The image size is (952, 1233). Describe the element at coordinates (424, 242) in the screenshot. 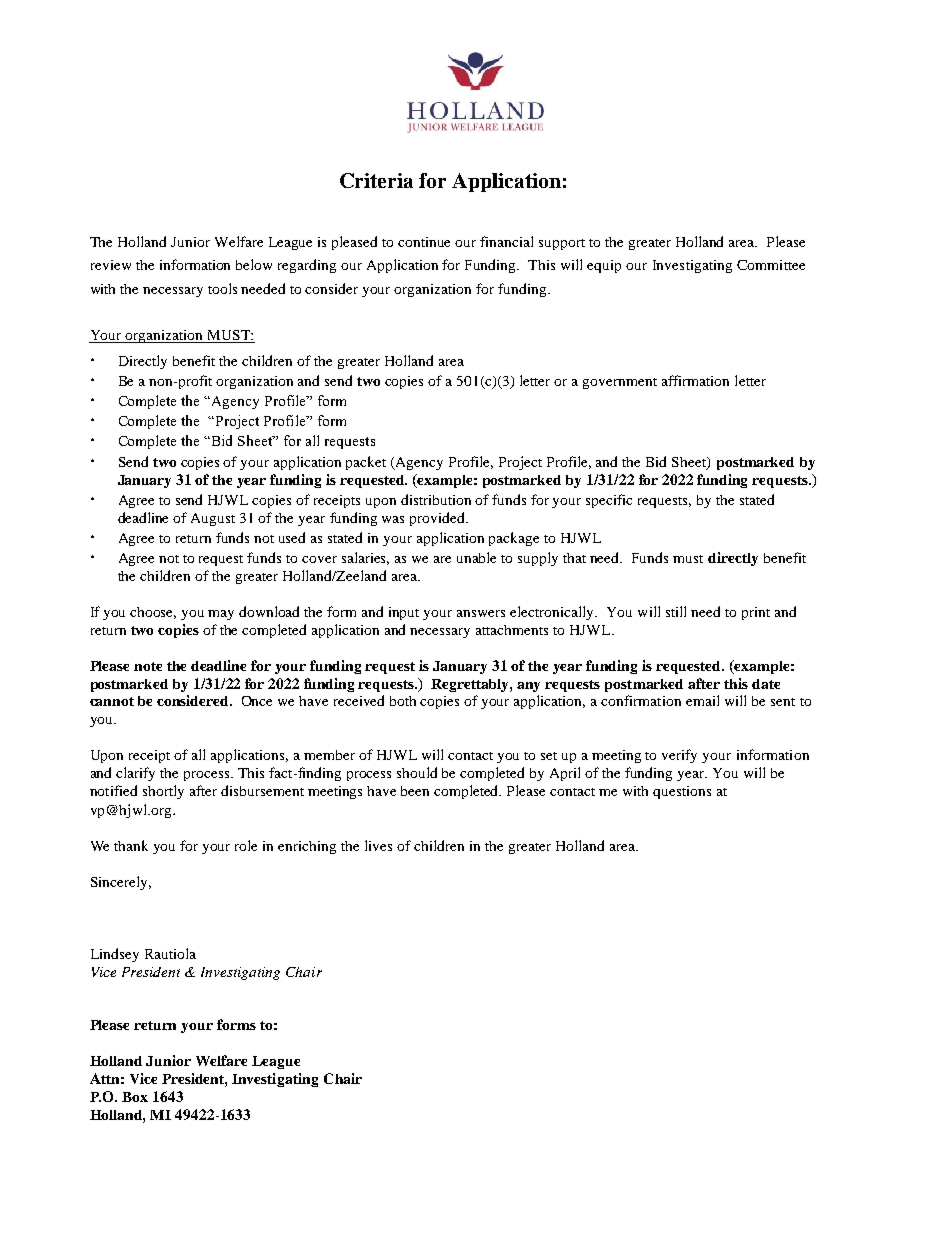

I see `continue` at that location.
